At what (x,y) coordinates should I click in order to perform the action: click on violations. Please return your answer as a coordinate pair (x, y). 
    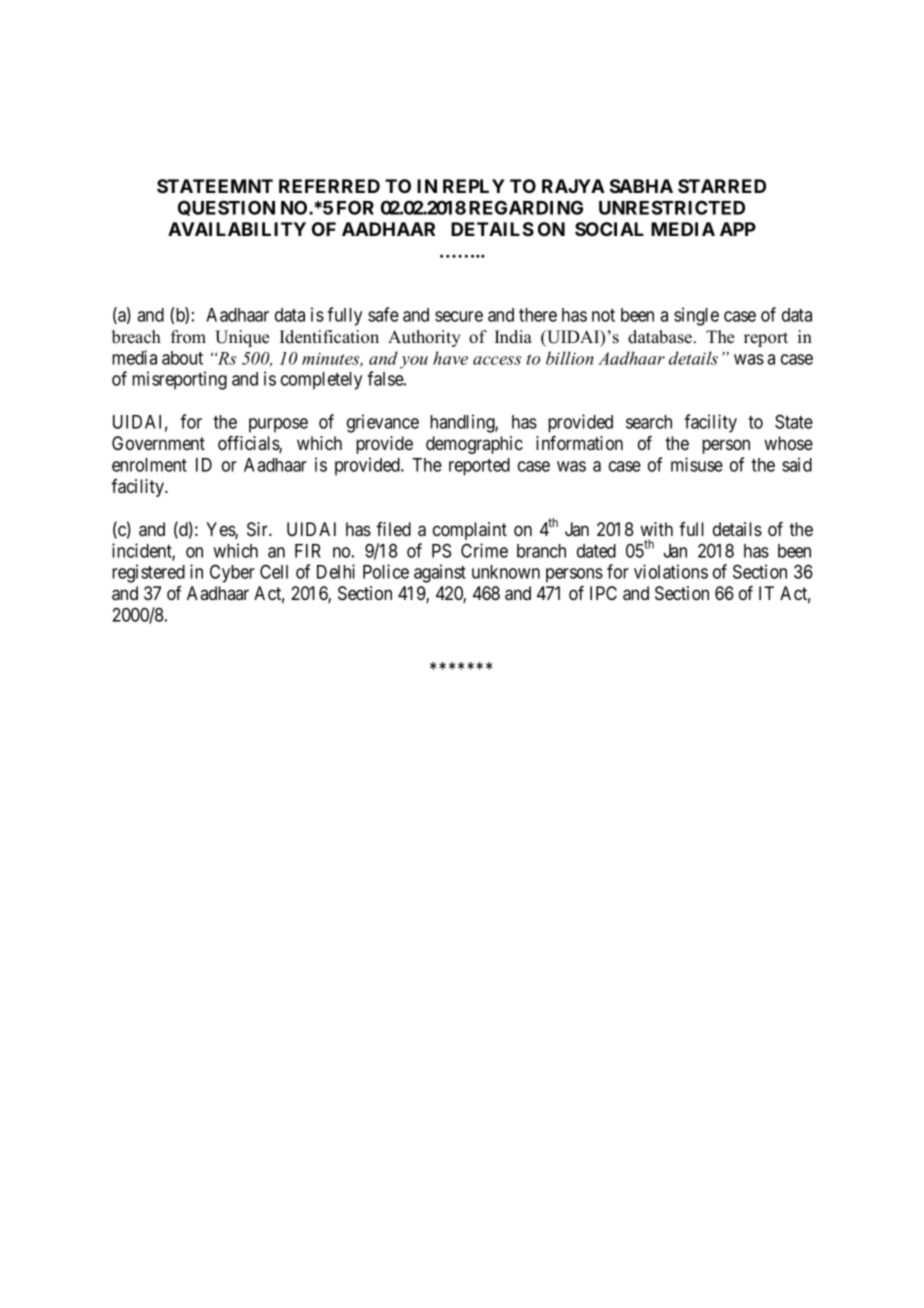
    Looking at the image, I should click on (671, 571).
